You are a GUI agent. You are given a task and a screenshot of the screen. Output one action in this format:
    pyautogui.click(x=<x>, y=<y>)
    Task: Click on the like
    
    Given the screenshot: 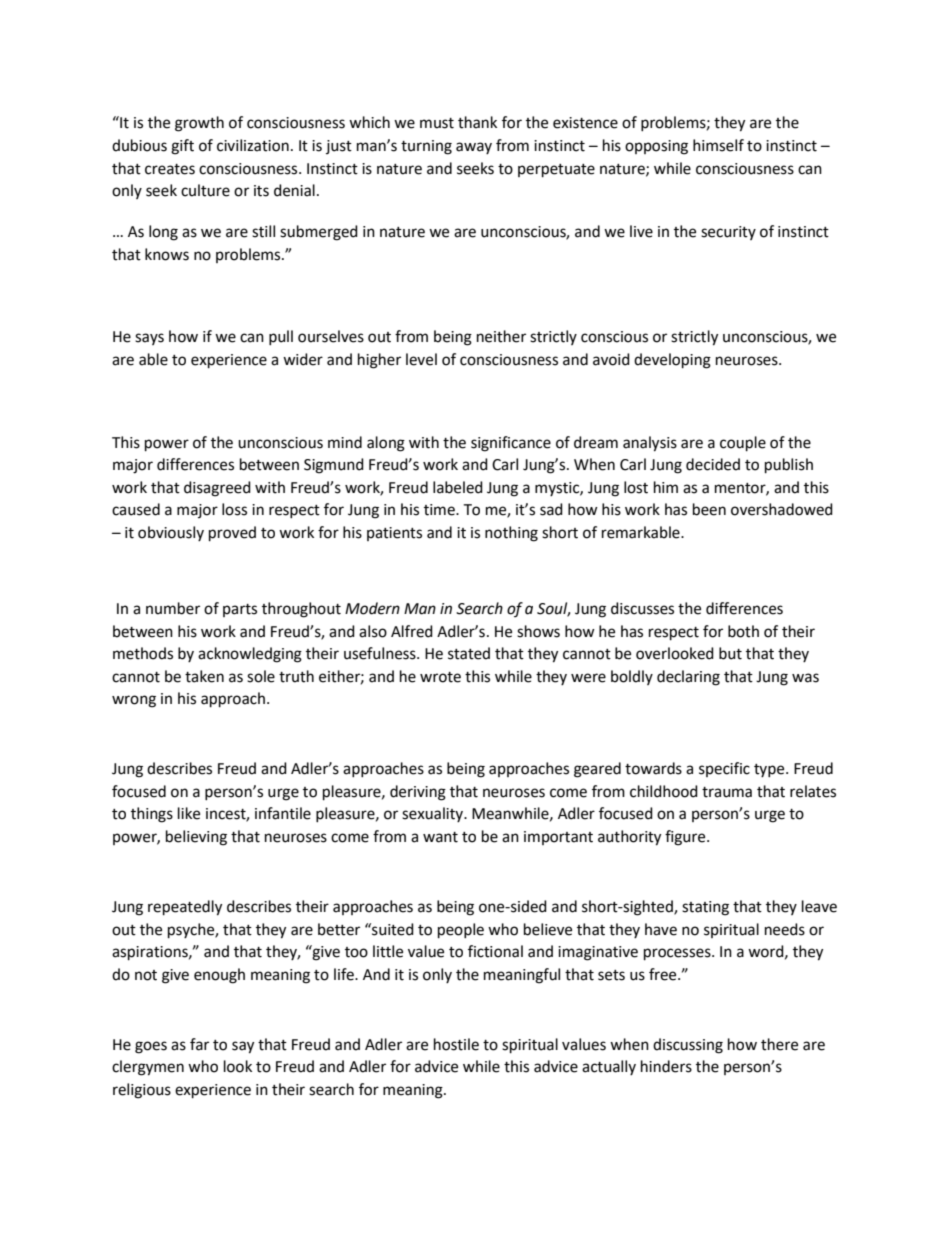 What is the action you would take?
    pyautogui.click(x=189, y=813)
